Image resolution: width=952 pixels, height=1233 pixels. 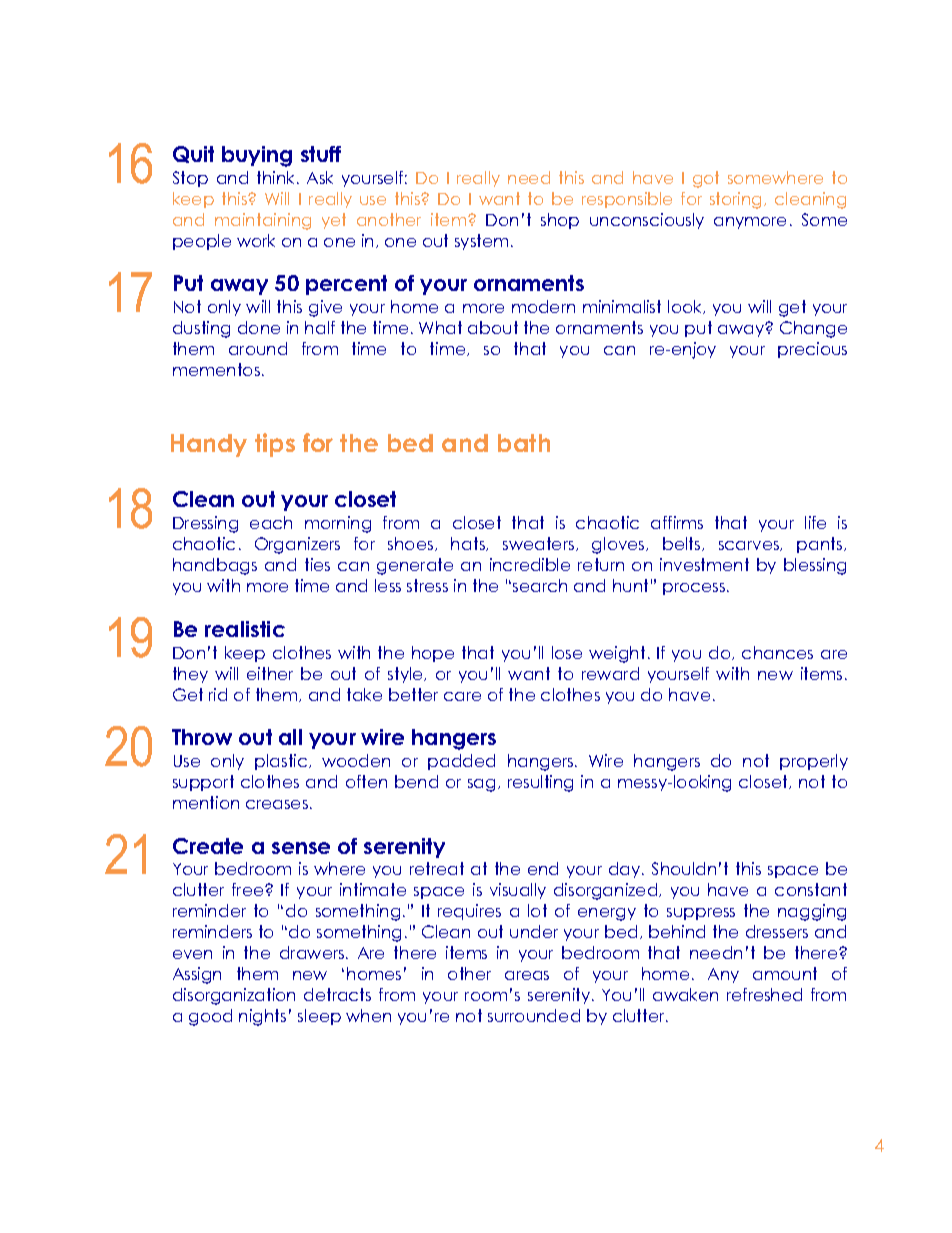 What do you see at coordinates (814, 762) in the screenshot?
I see `properly` at bounding box center [814, 762].
